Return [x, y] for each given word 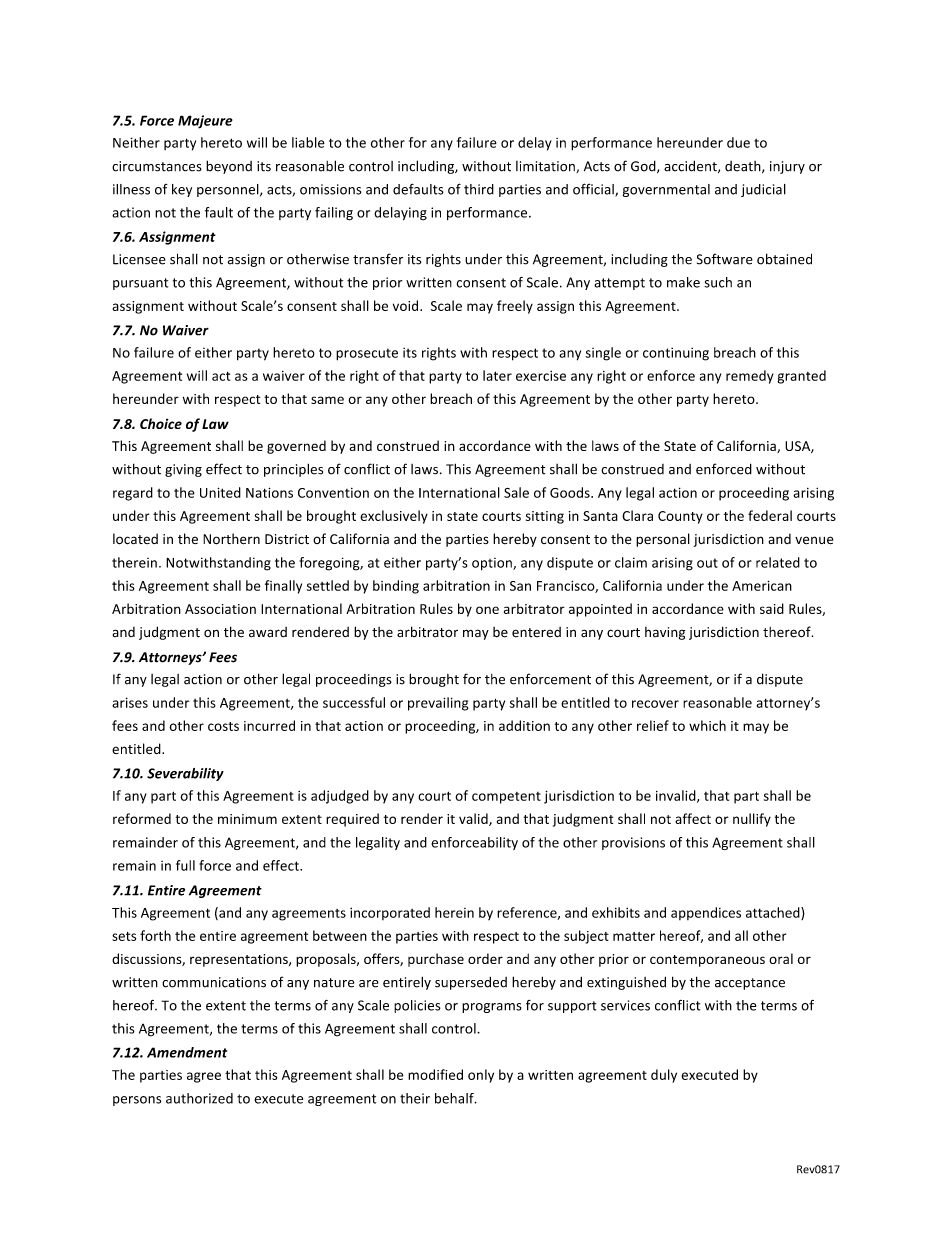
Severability [185, 774]
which [707, 725]
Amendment [187, 1052]
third [479, 189]
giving [183, 470]
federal [770, 515]
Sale [516, 492]
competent [506, 798]
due [738, 142]
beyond [229, 167]
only [481, 1076]
